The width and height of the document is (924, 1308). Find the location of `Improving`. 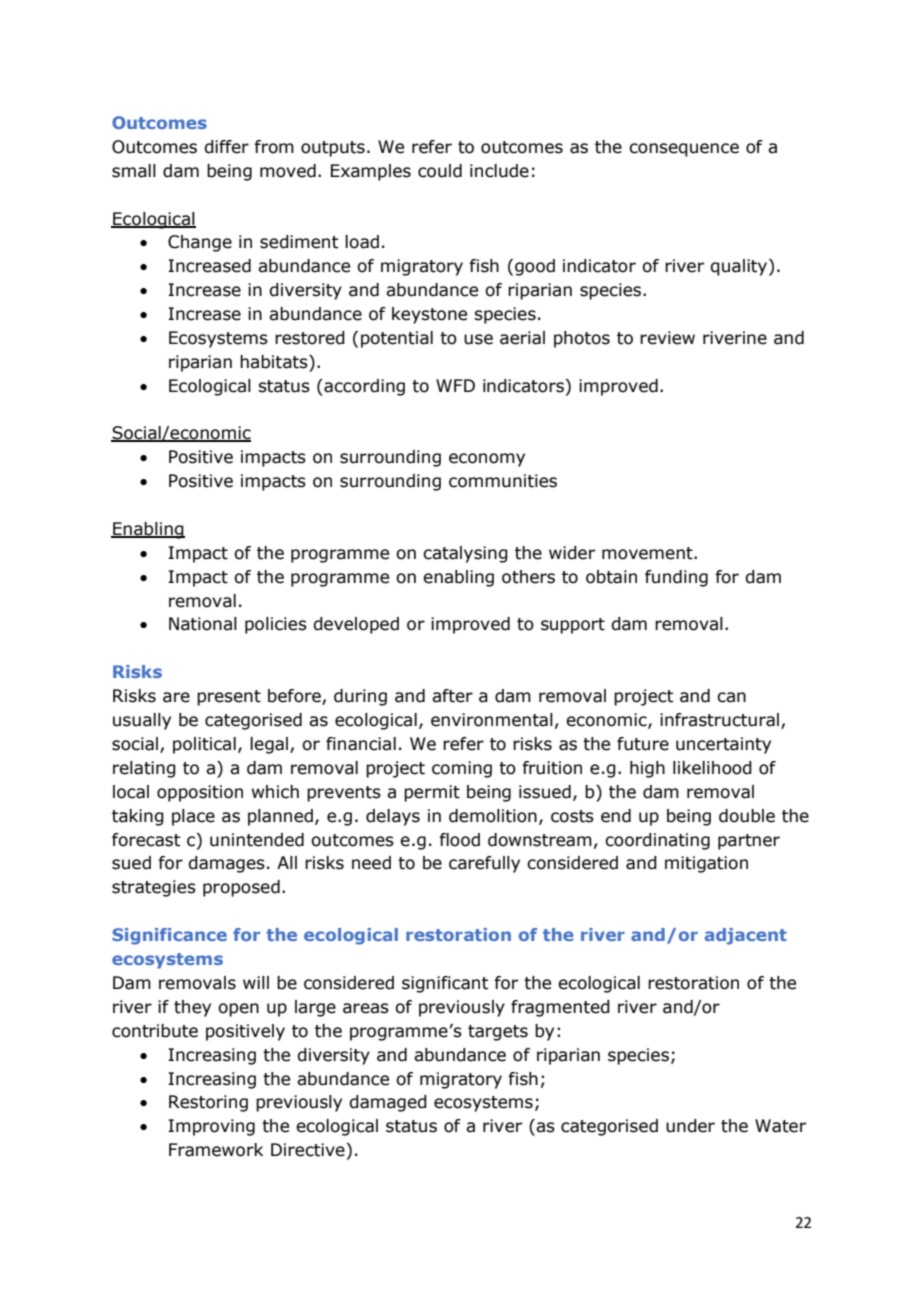

Improving is located at coordinates (211, 1127).
